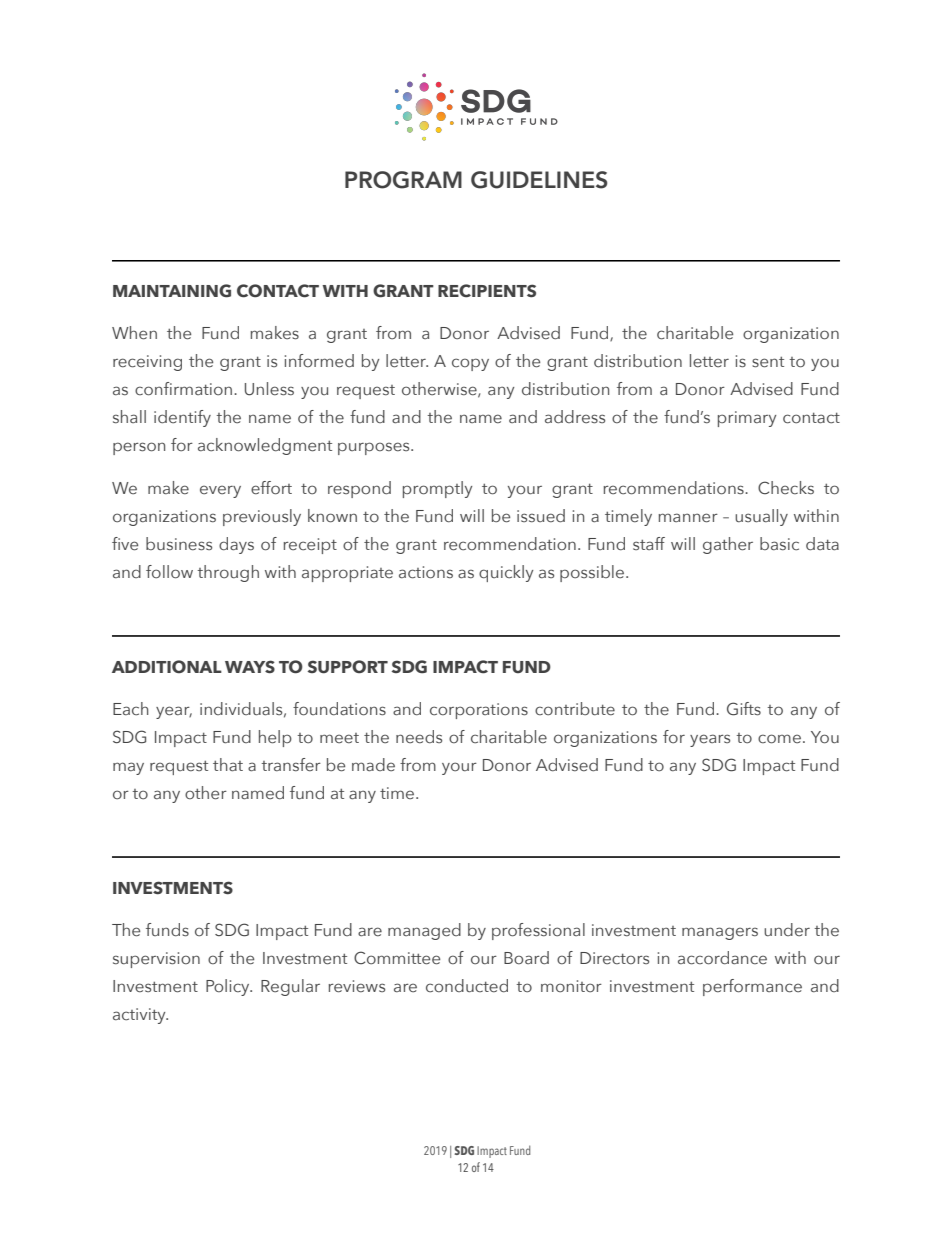 This document has width=952, height=1233. What do you see at coordinates (172, 291) in the document?
I see `MAINTAINING` at bounding box center [172, 291].
